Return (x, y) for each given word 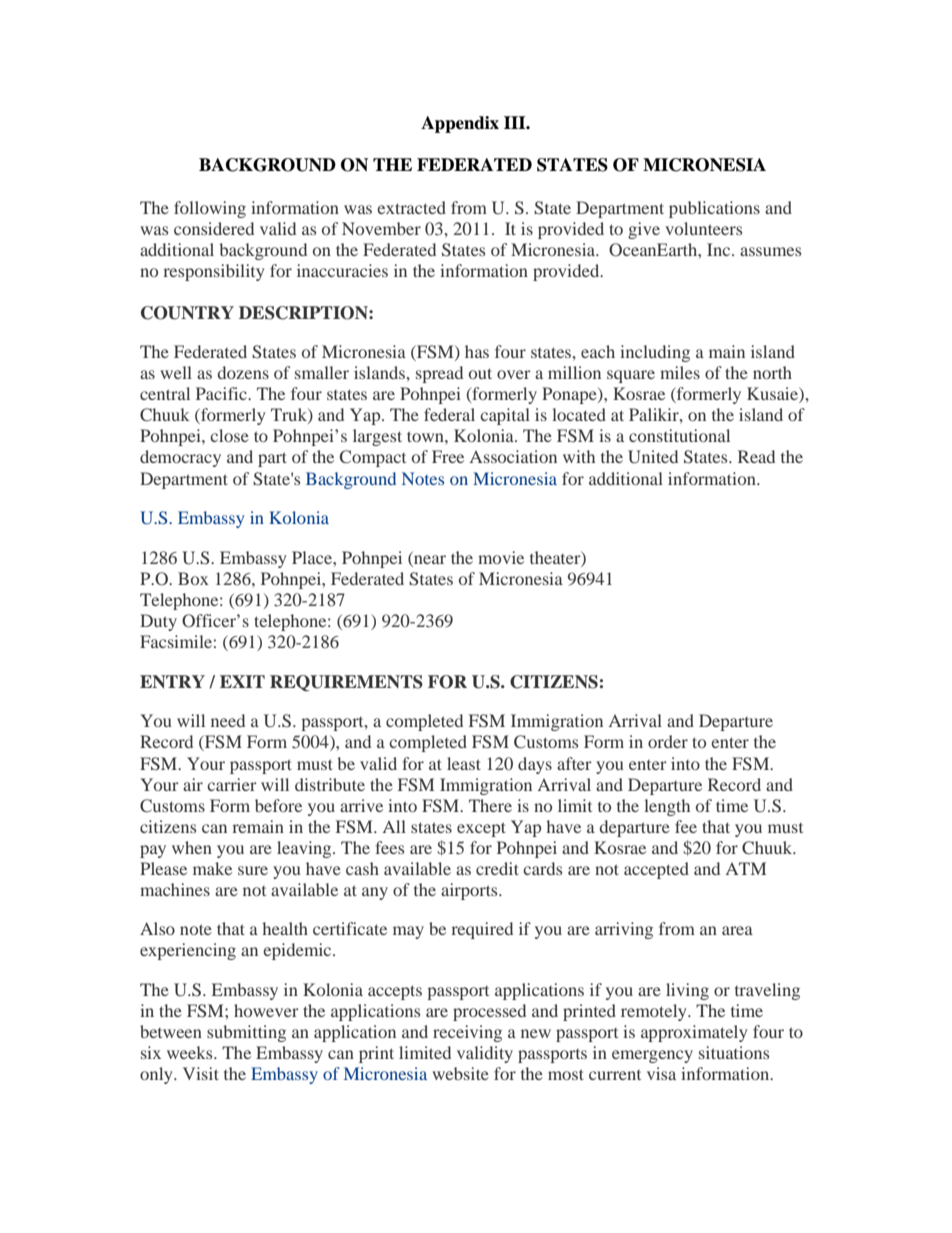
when (192, 847)
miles (680, 372)
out (480, 373)
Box (193, 578)
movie (501, 557)
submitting (246, 1033)
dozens (243, 372)
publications (714, 209)
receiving (467, 1033)
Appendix (460, 124)
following (210, 209)
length (667, 807)
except (481, 829)
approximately (694, 1033)
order (668, 741)
